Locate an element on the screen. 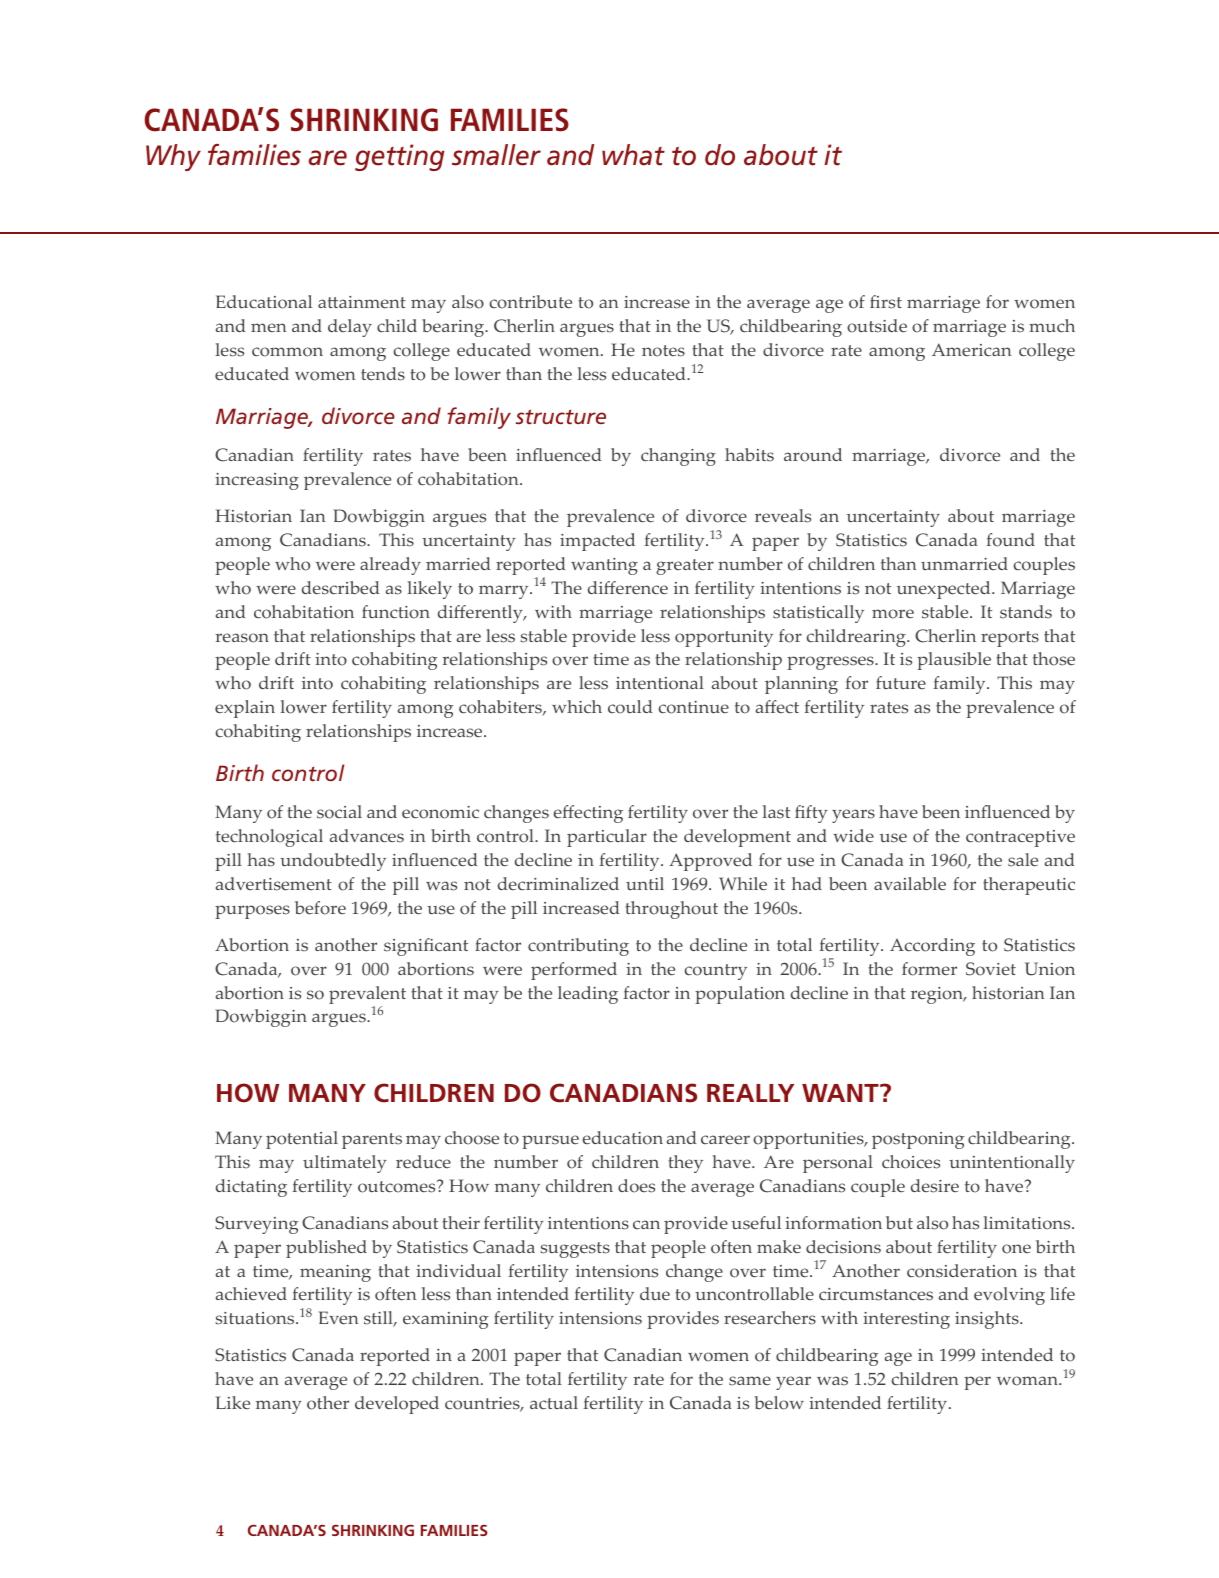  postponing is located at coordinates (918, 1140).
